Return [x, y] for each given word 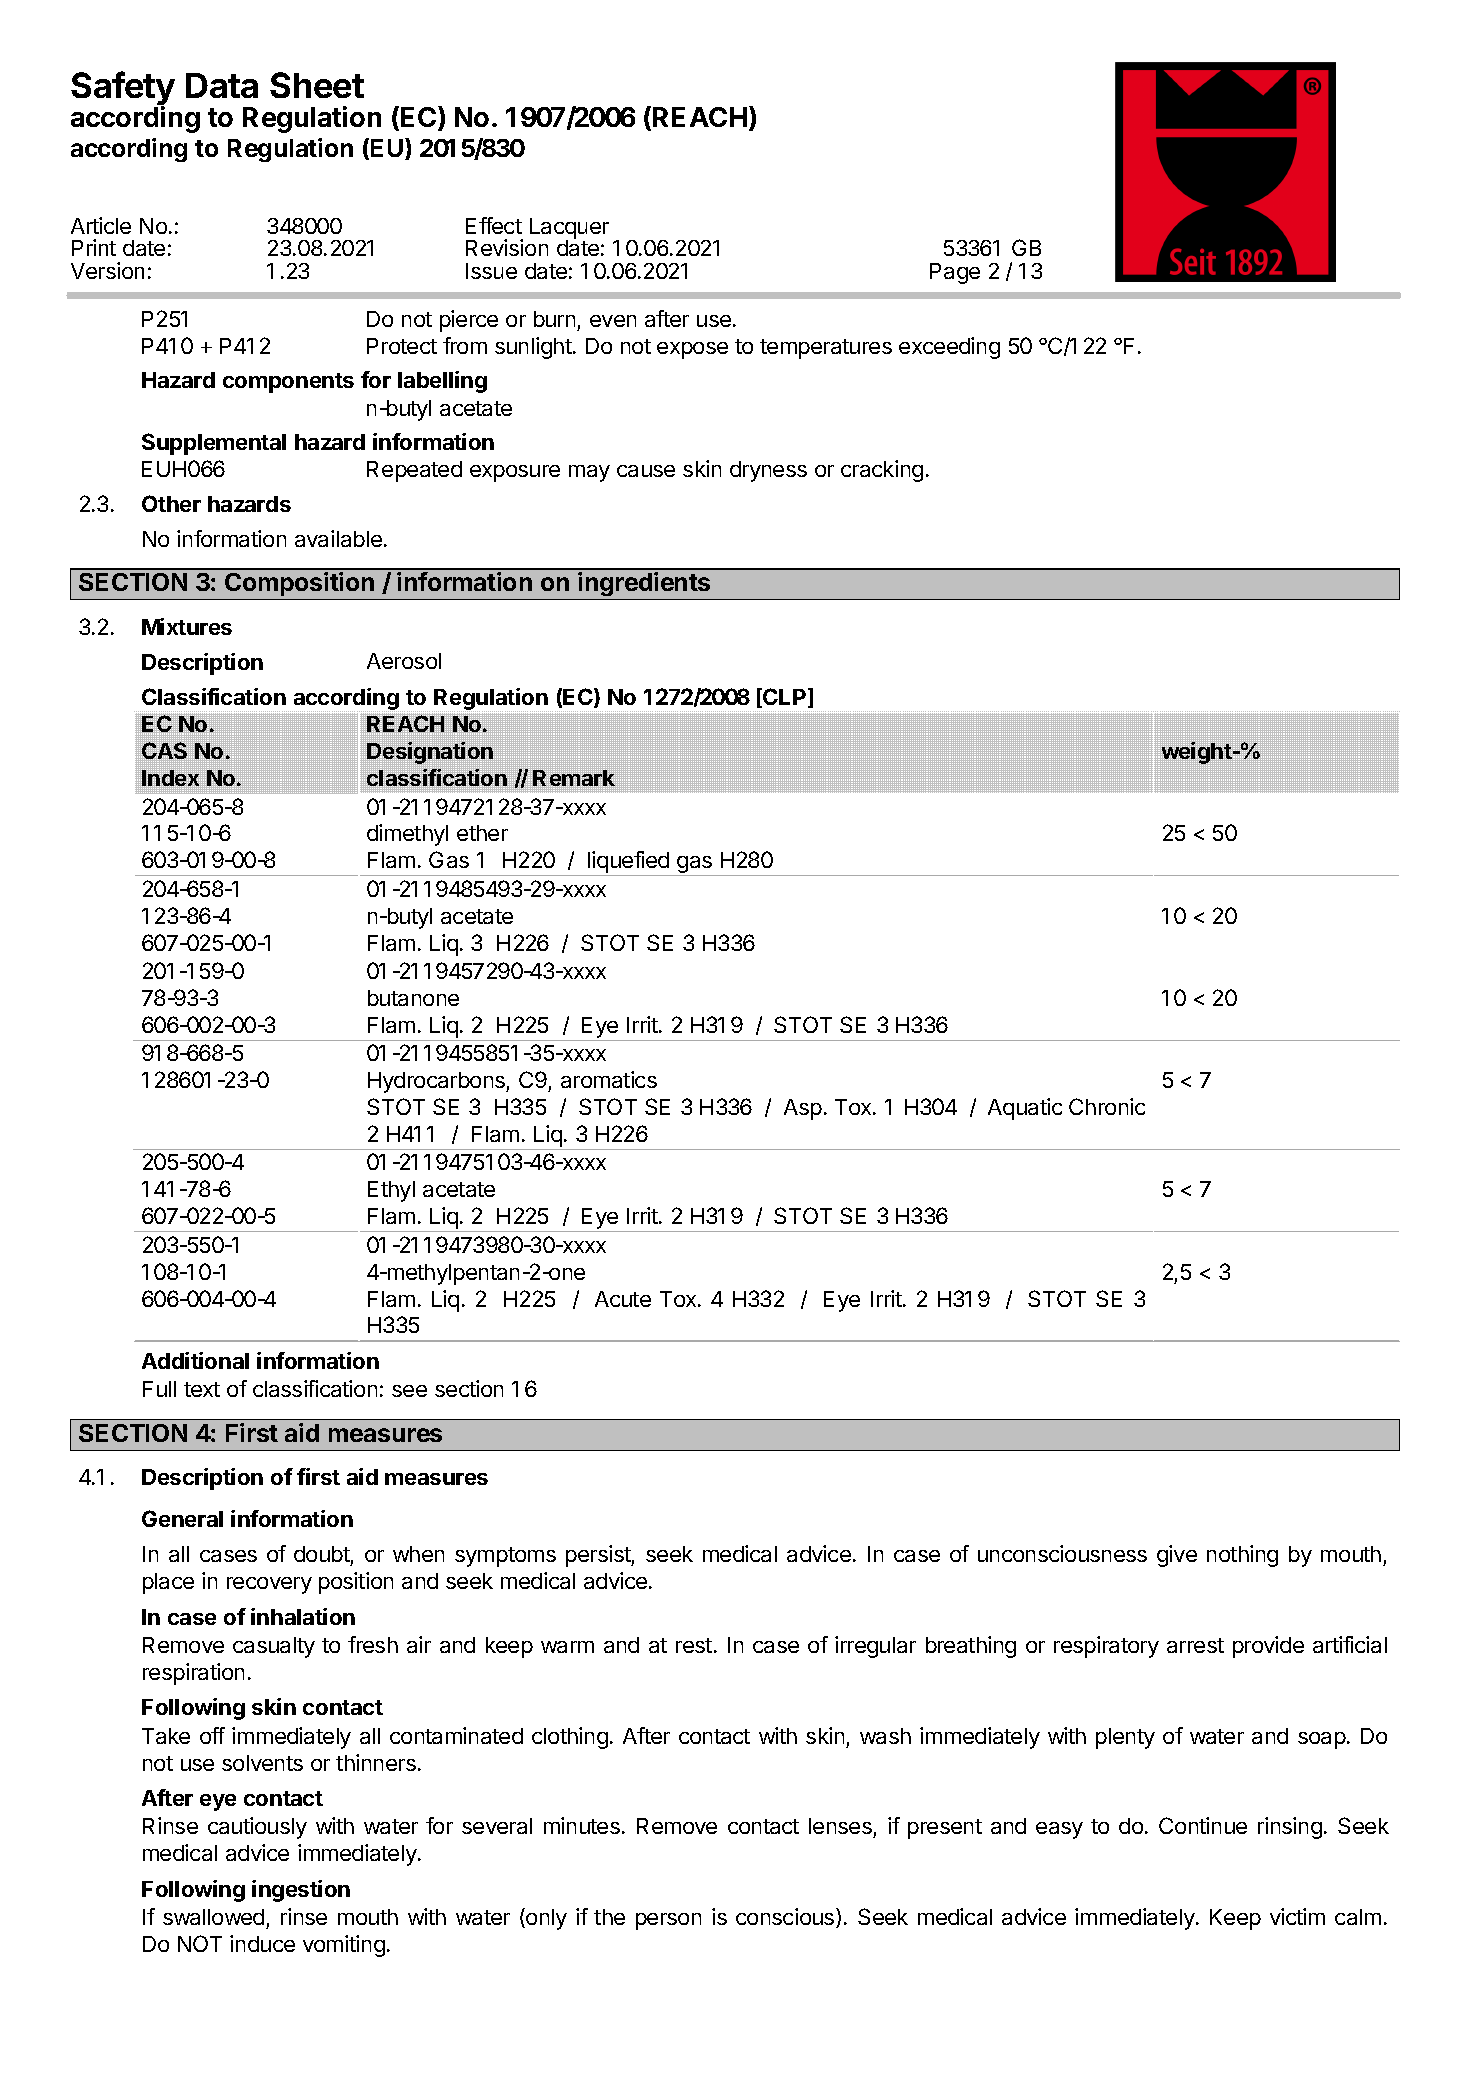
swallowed [213, 1917]
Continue [1203, 1825]
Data [222, 85]
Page [955, 273]
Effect [494, 225]
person [668, 1921]
